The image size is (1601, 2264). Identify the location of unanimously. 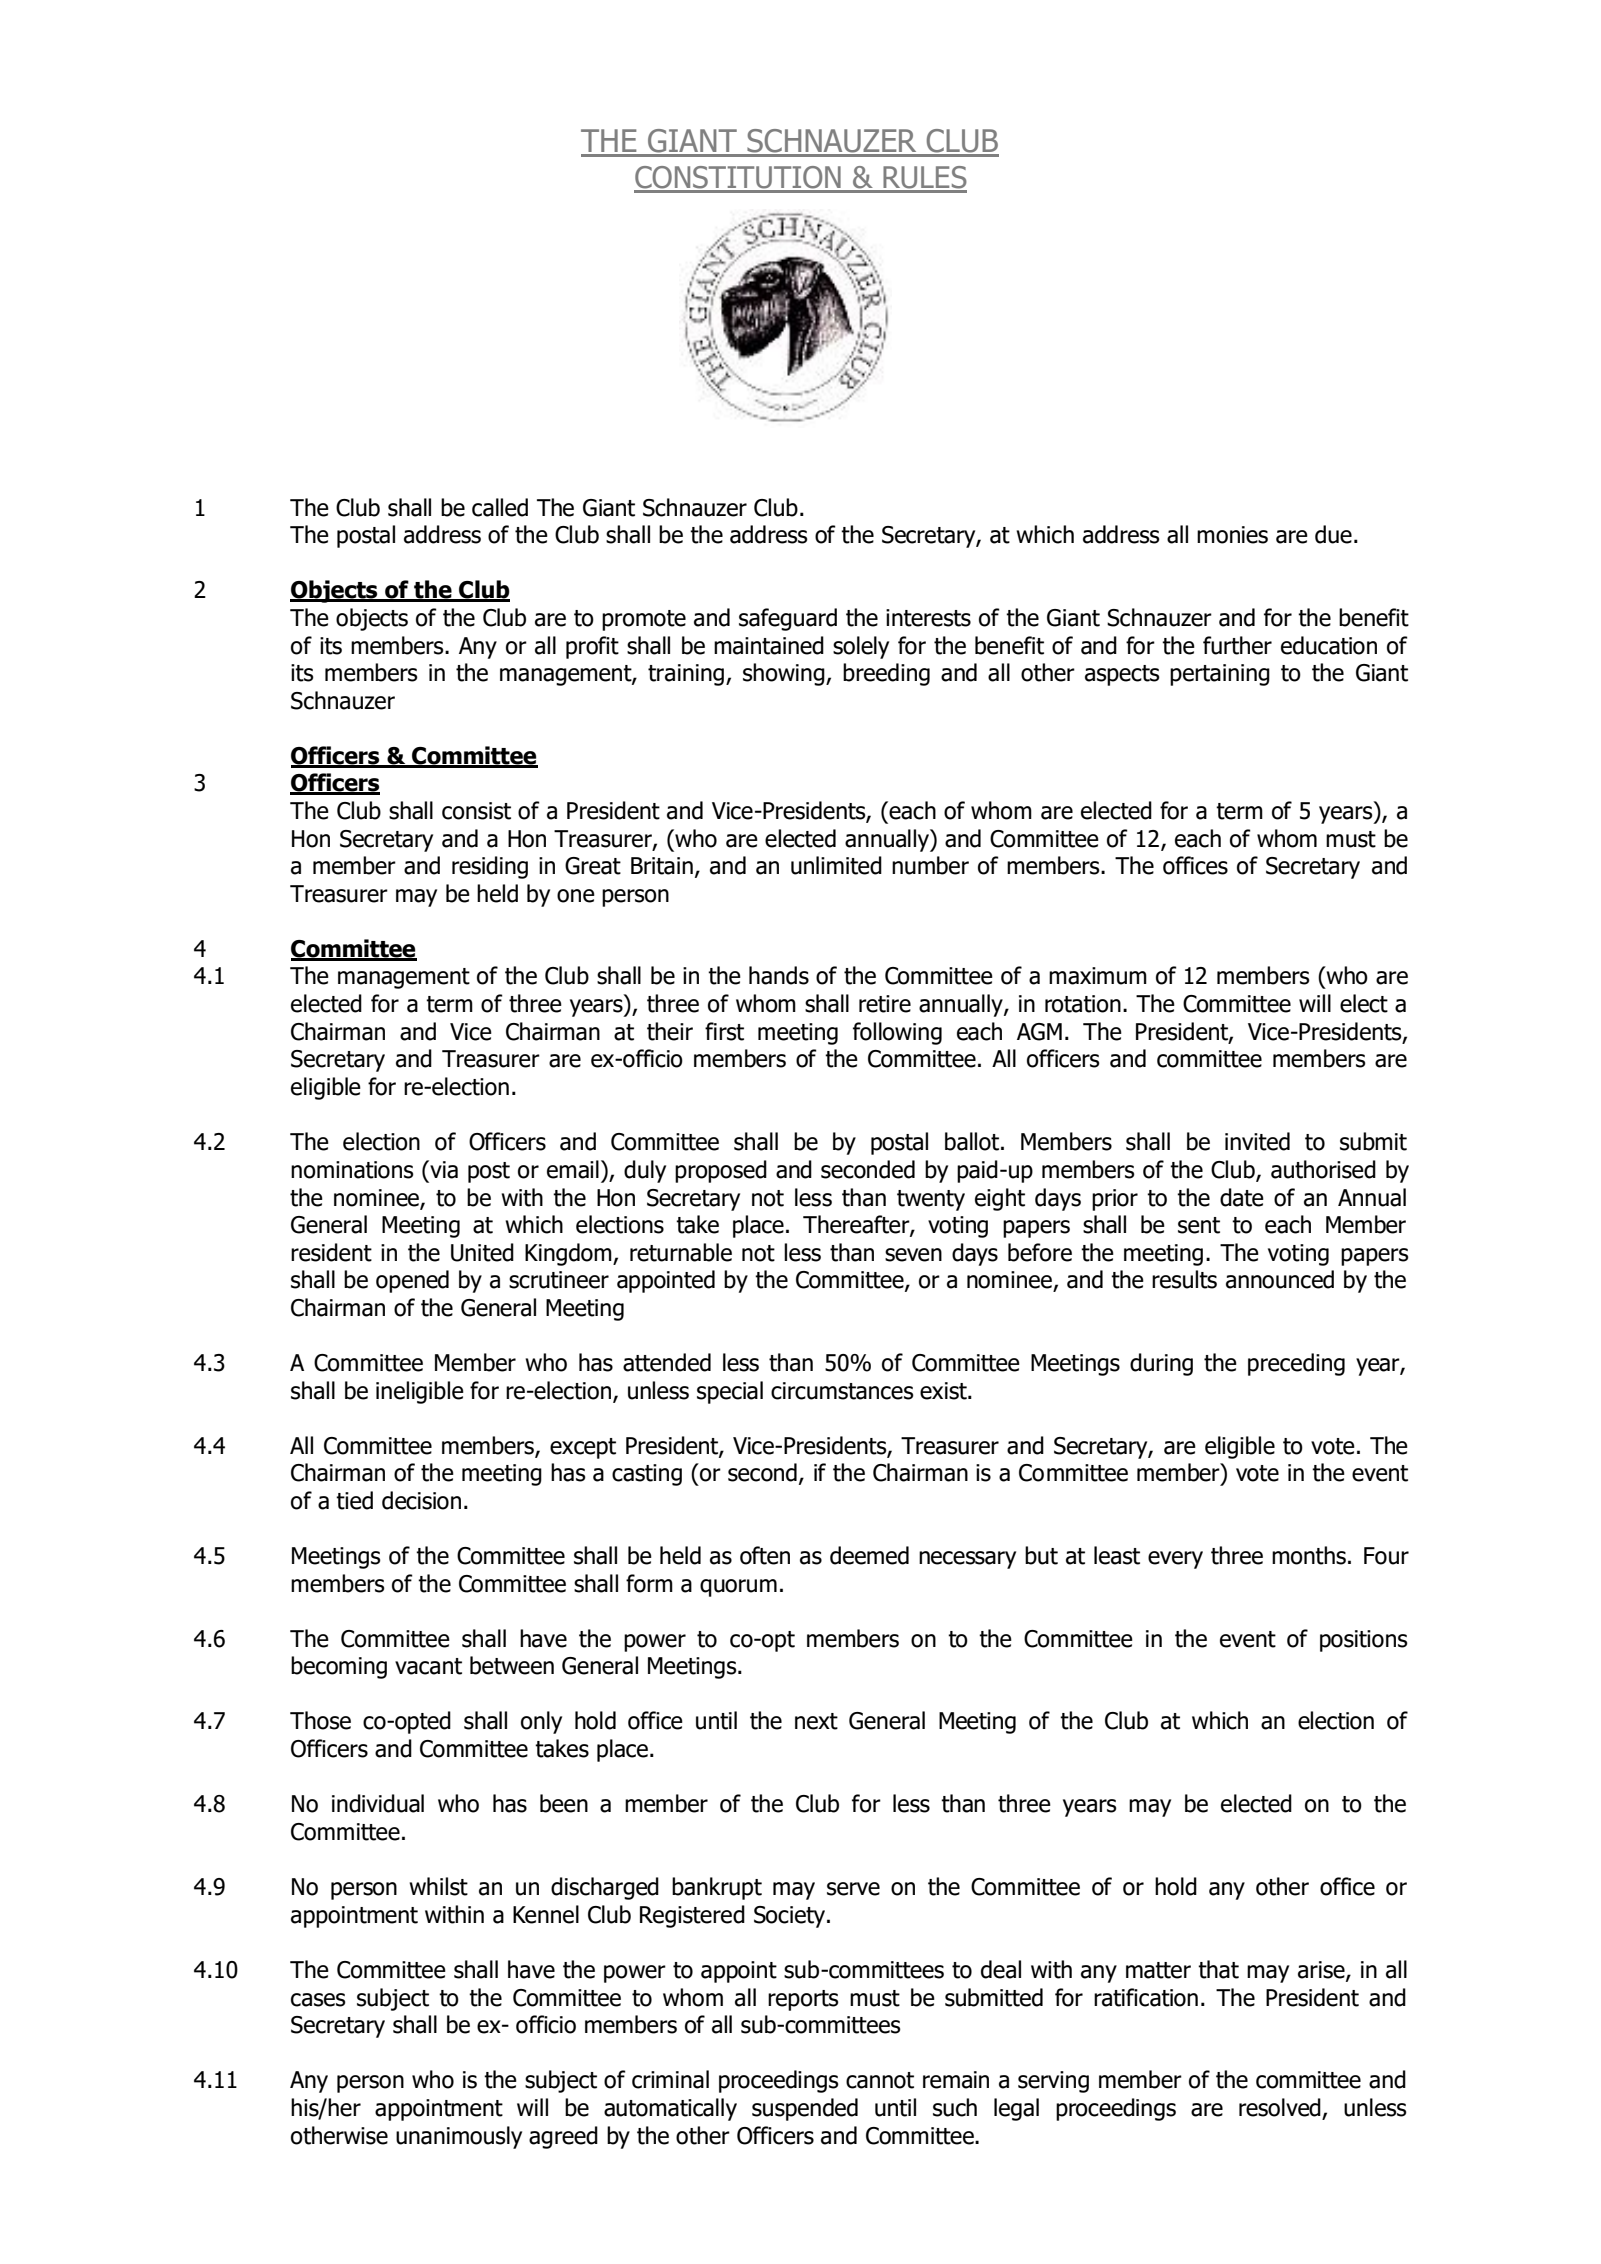
(459, 2137).
